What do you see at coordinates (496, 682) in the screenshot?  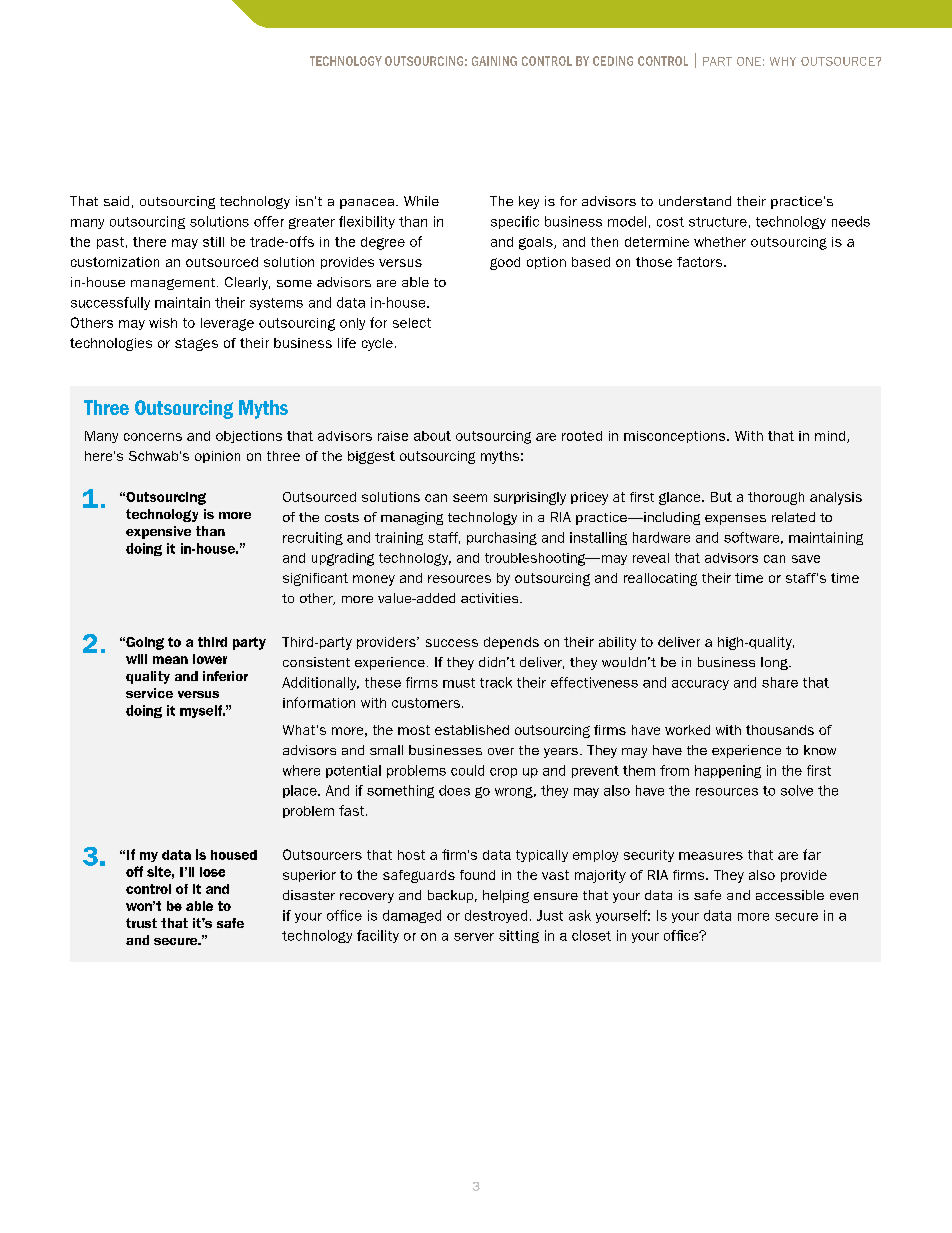 I see `track` at bounding box center [496, 682].
